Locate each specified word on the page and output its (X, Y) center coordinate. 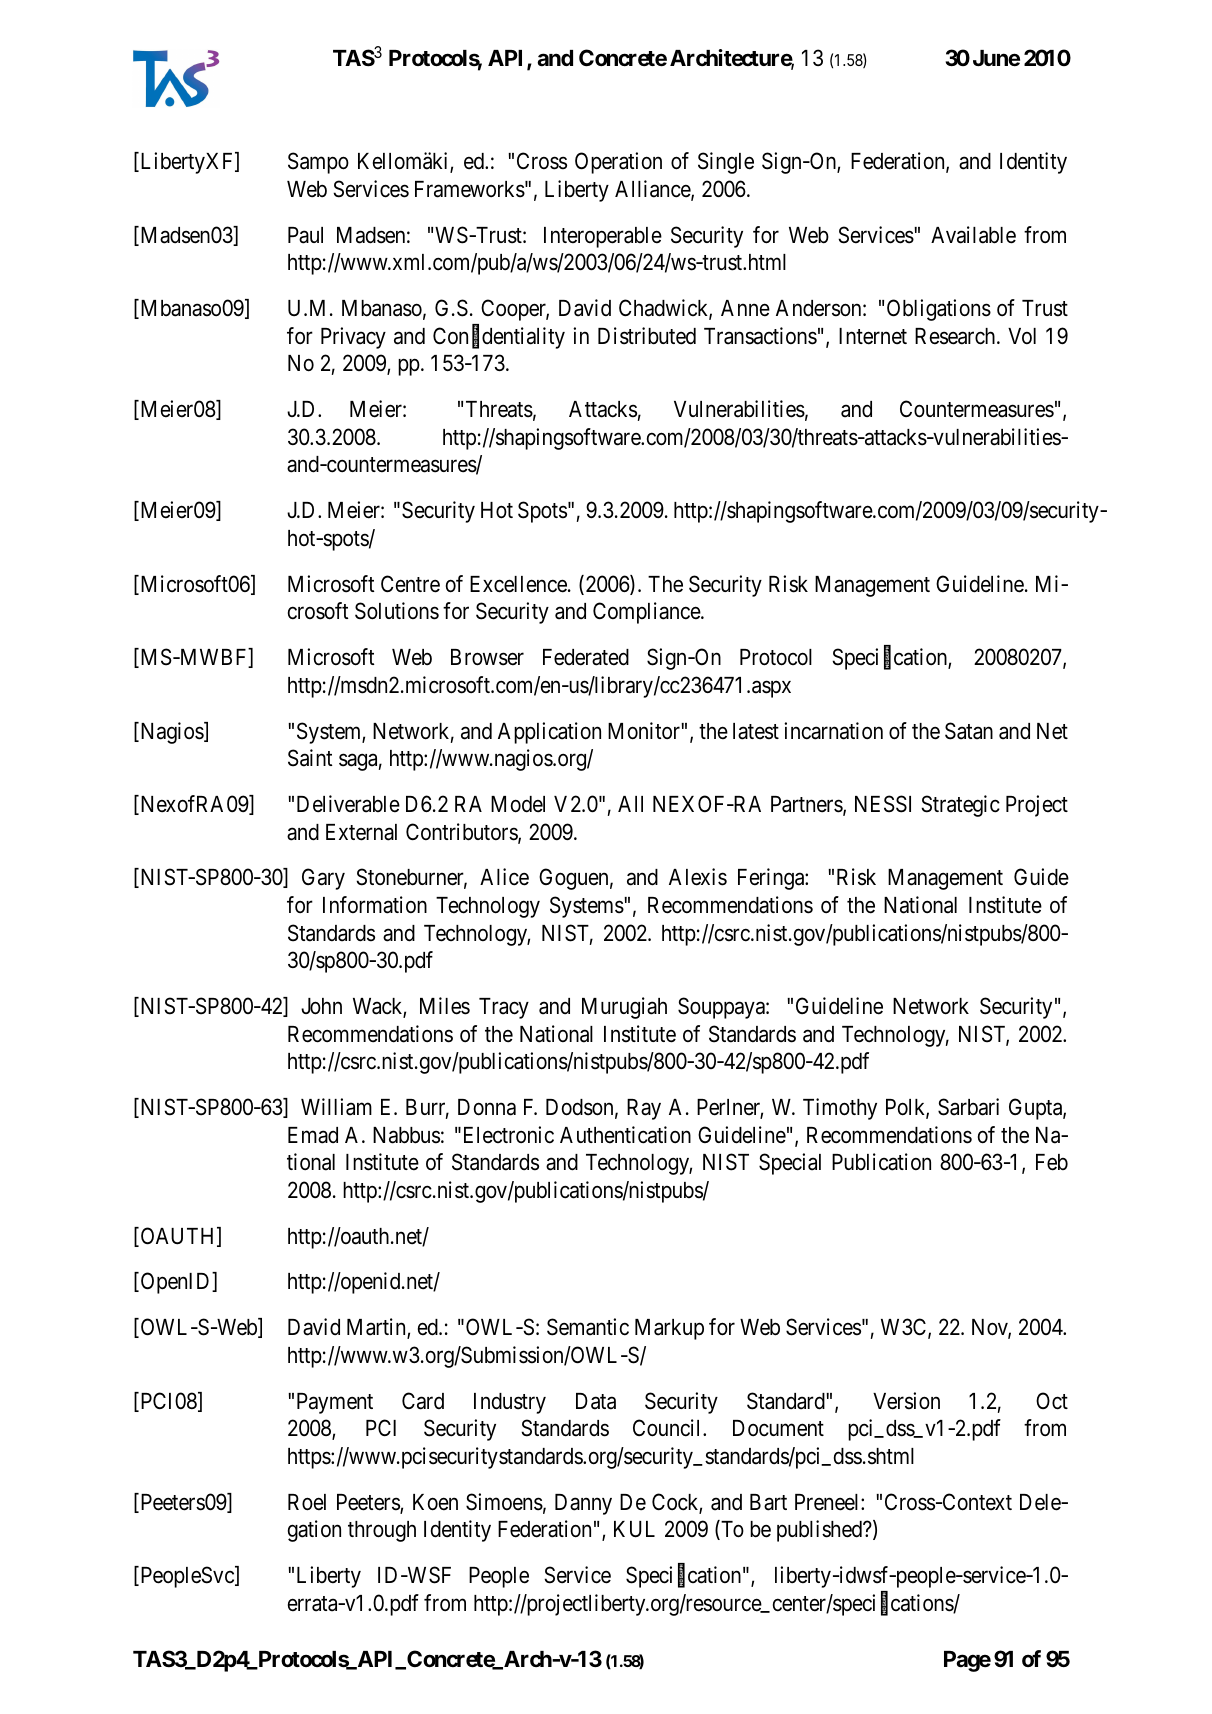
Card (423, 1401)
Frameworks (470, 189)
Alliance (653, 190)
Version (906, 1401)
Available (973, 235)
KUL (634, 1529)
